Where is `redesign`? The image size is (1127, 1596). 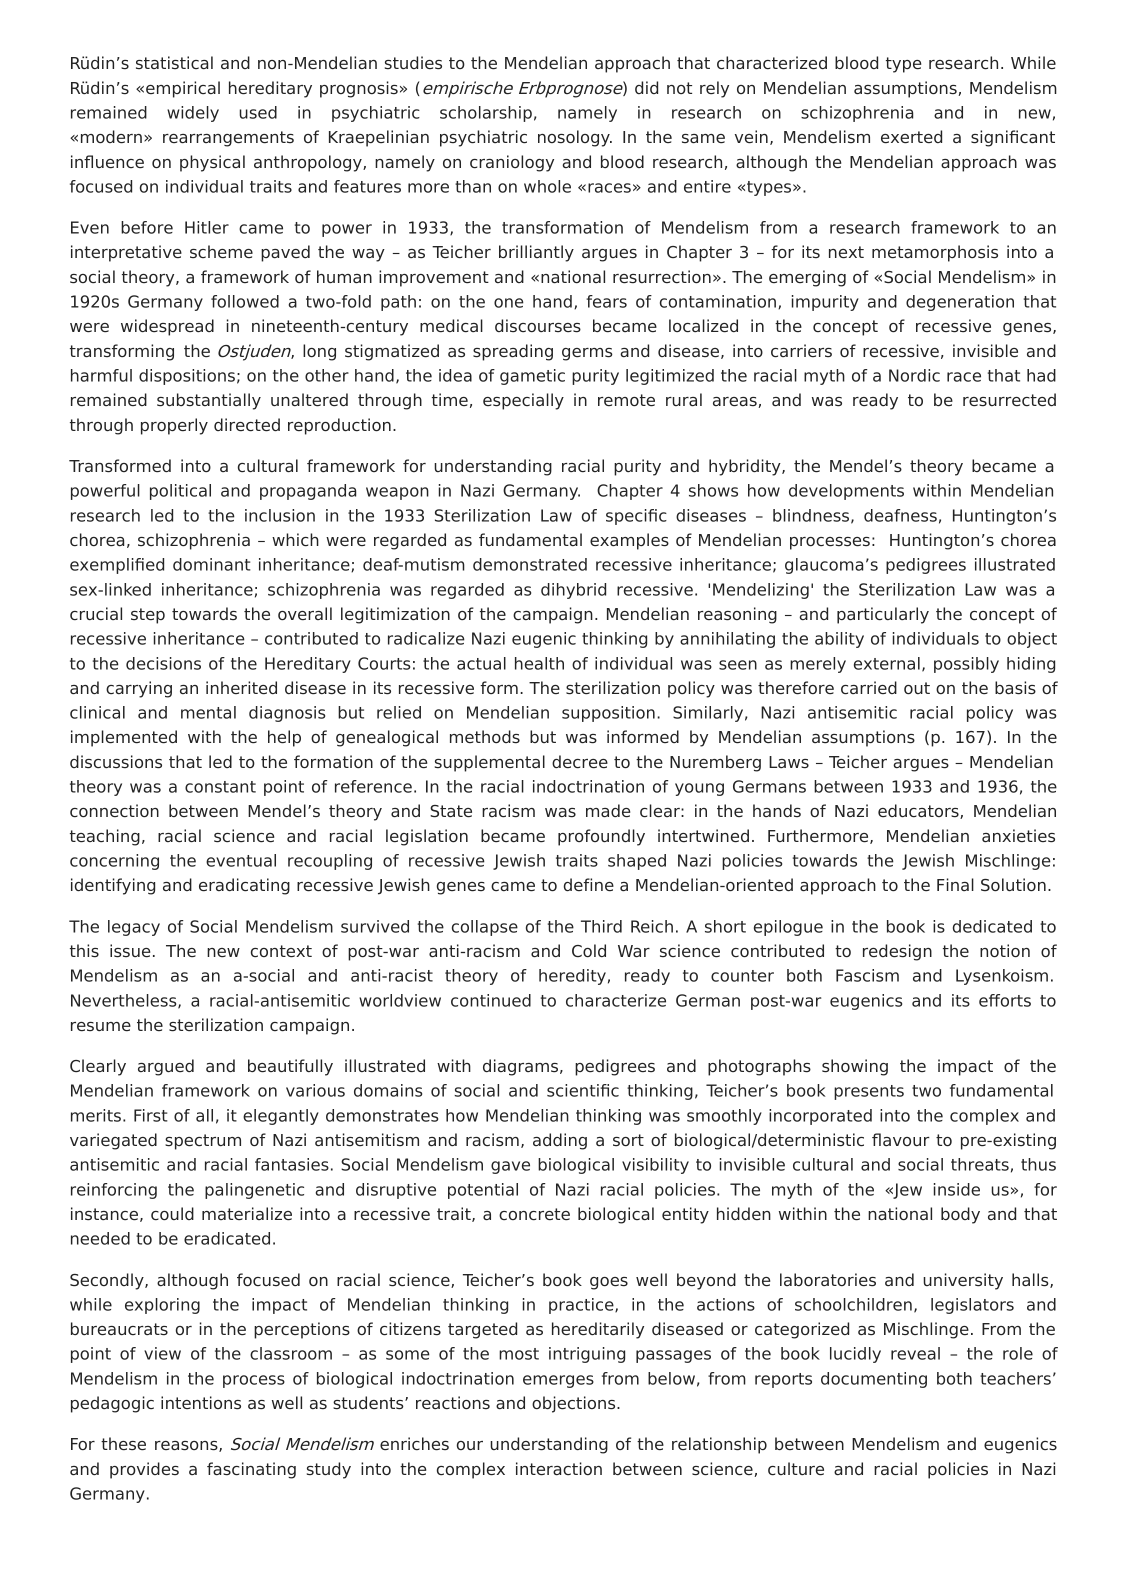 redesign is located at coordinates (897, 952).
